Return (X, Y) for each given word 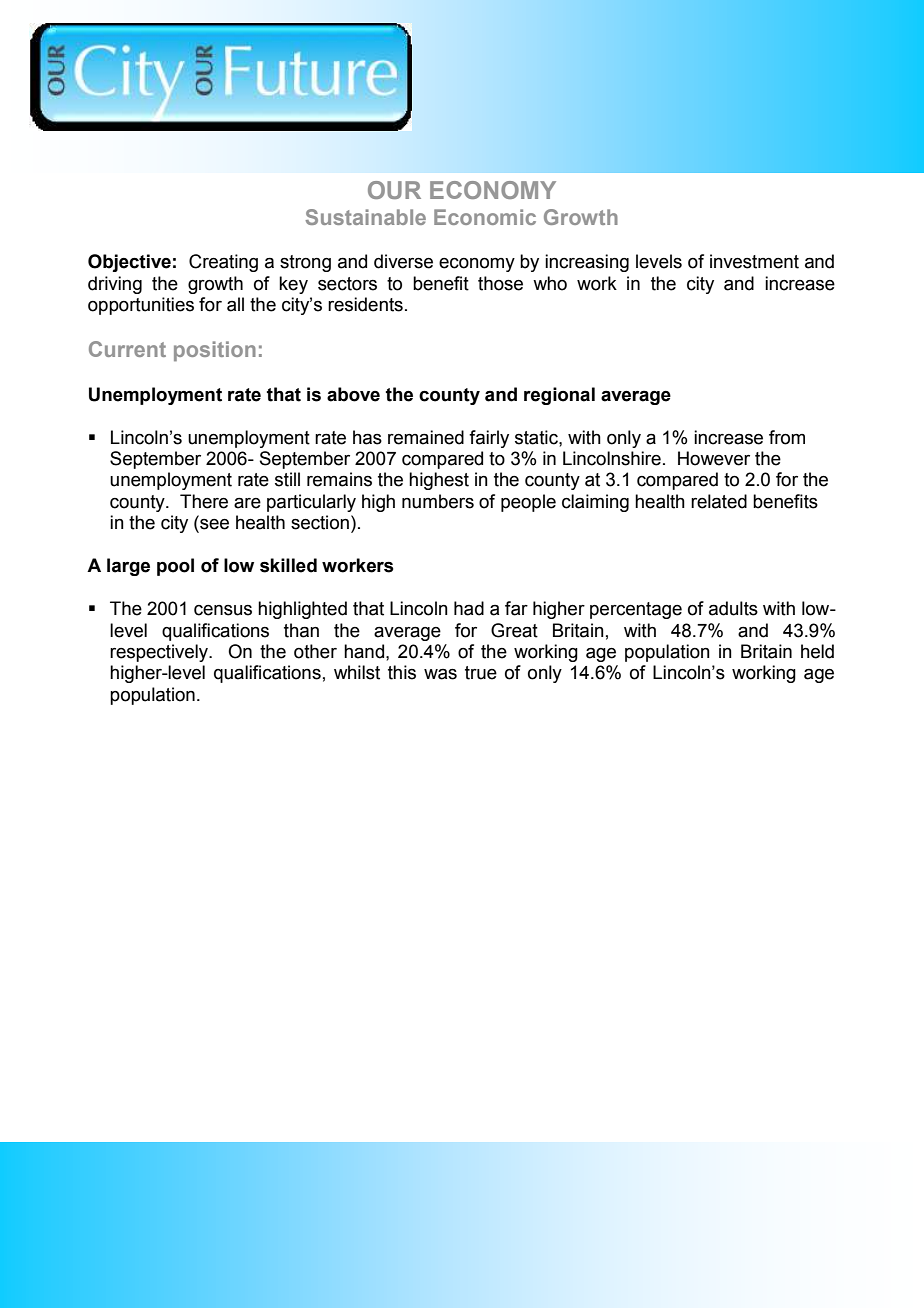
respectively (160, 653)
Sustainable (365, 217)
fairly (489, 439)
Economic (485, 217)
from (787, 437)
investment (754, 261)
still (287, 479)
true (481, 673)
